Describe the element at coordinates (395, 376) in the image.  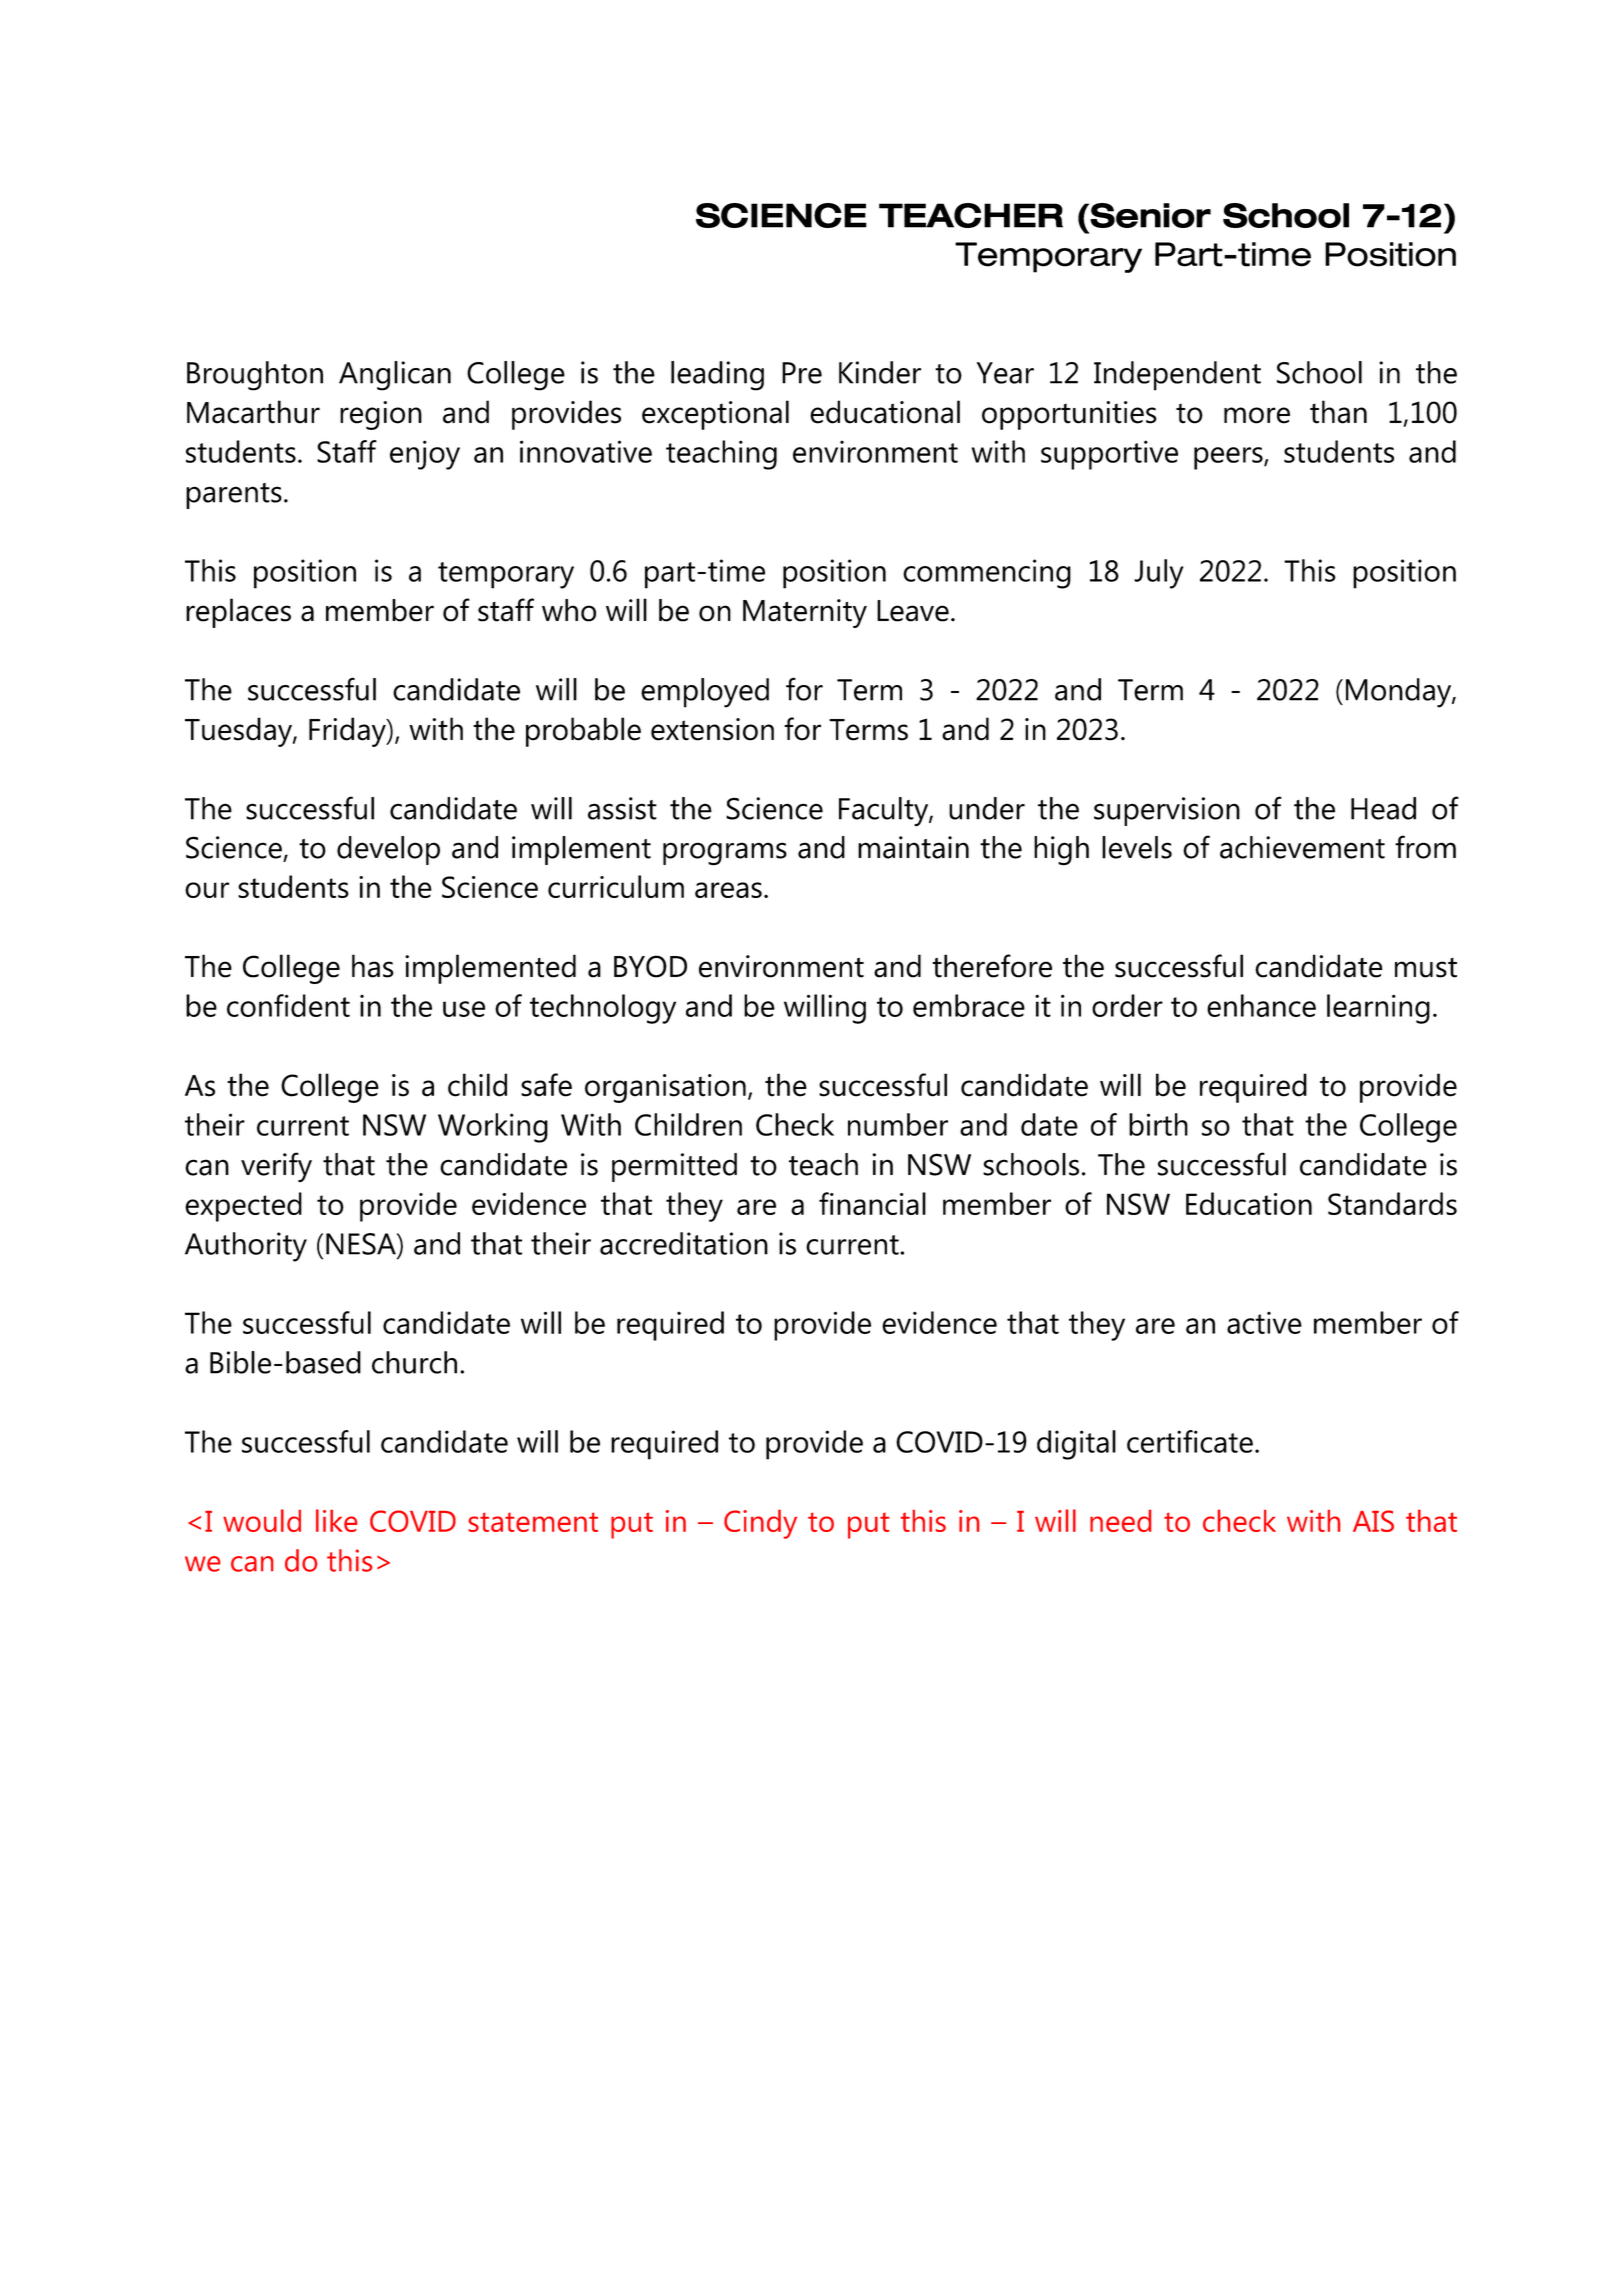
I see `Anglican` at that location.
